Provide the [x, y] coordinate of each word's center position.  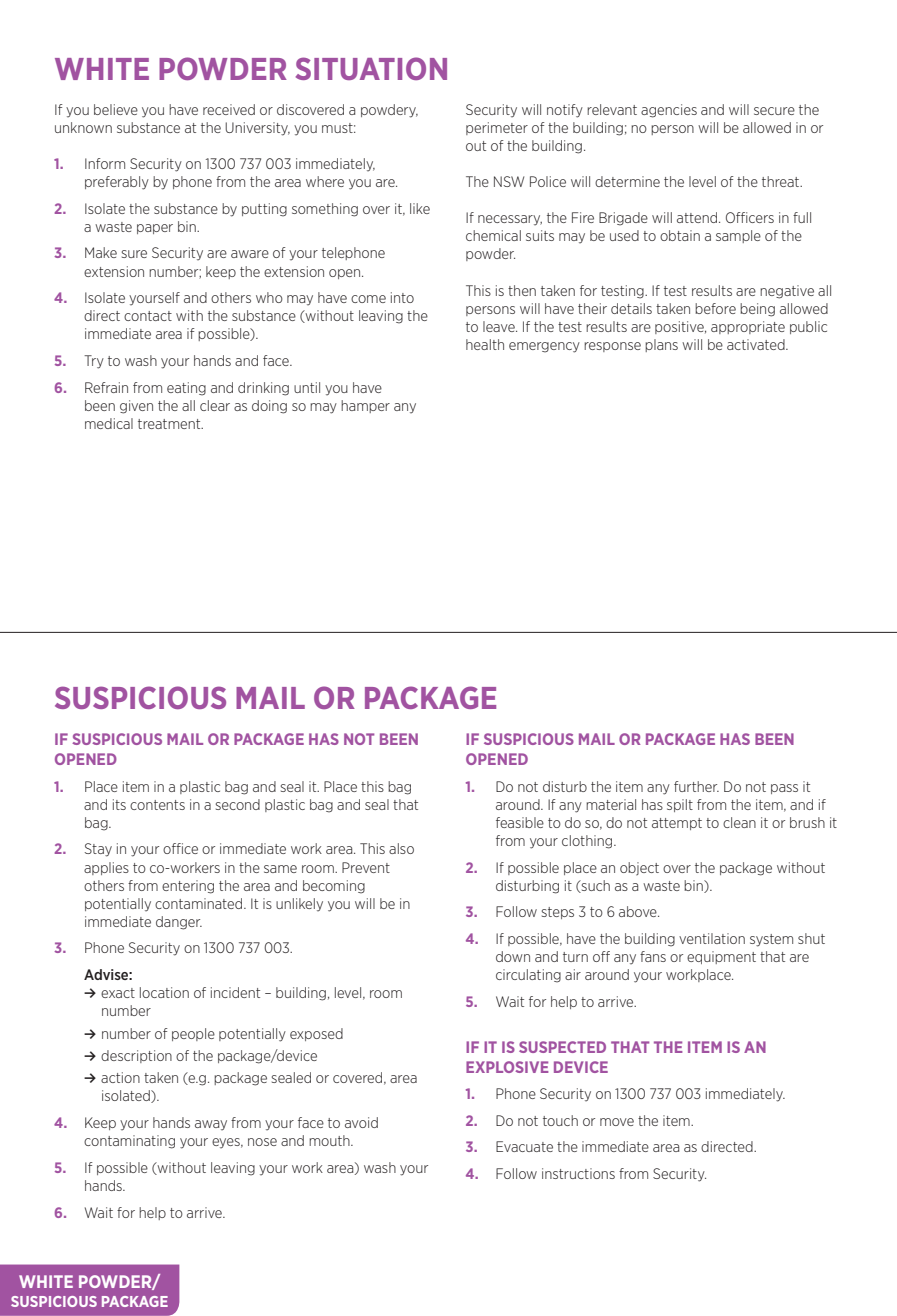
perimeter [497, 128]
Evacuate [524, 1146]
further [696, 786]
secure [774, 111]
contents [157, 805]
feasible [520, 822]
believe [116, 109]
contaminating [129, 1142]
